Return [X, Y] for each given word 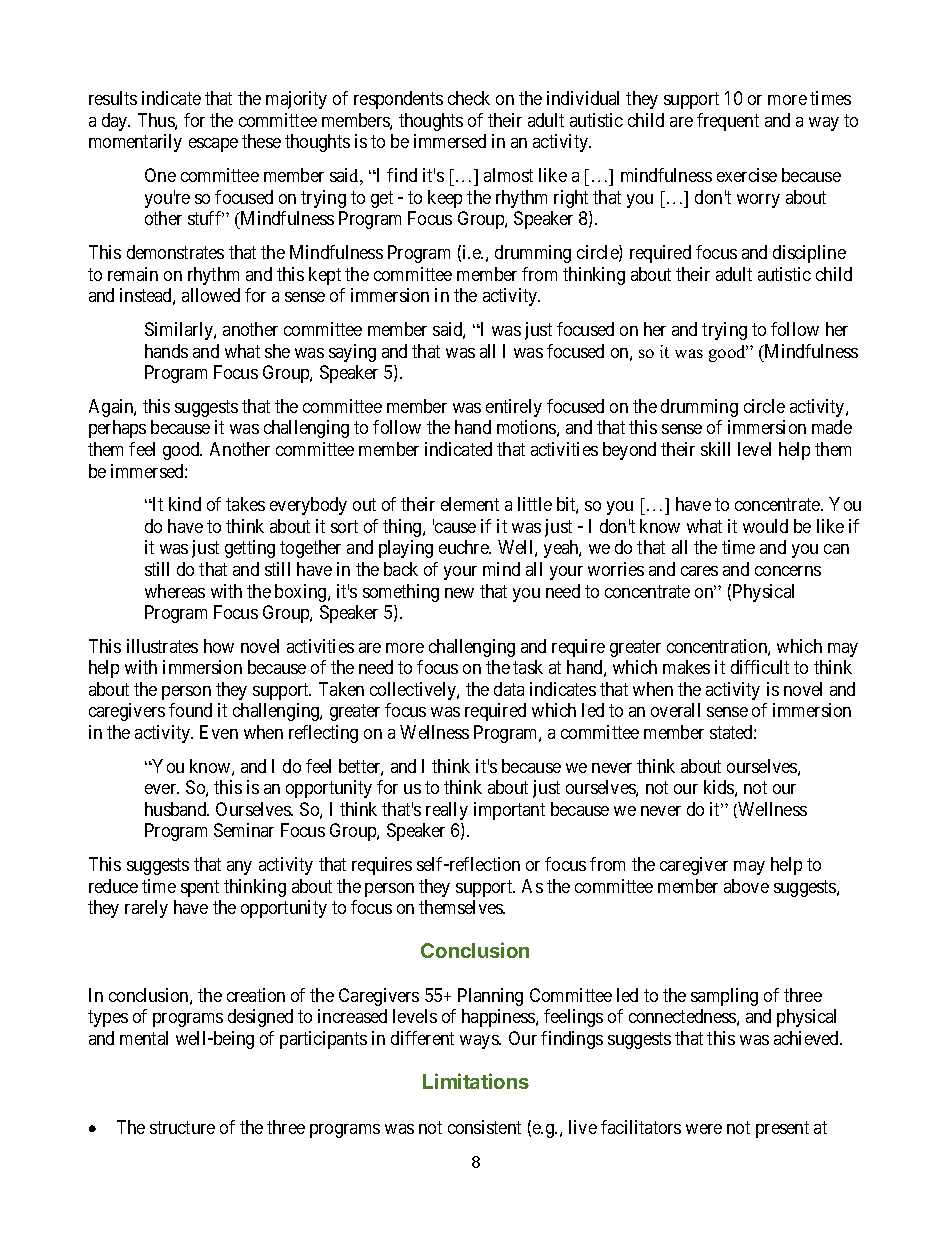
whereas [175, 591]
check [469, 98]
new [459, 593]
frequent [728, 122]
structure [182, 1127]
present [782, 1129]
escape [213, 145]
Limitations [476, 1081]
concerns [788, 571]
